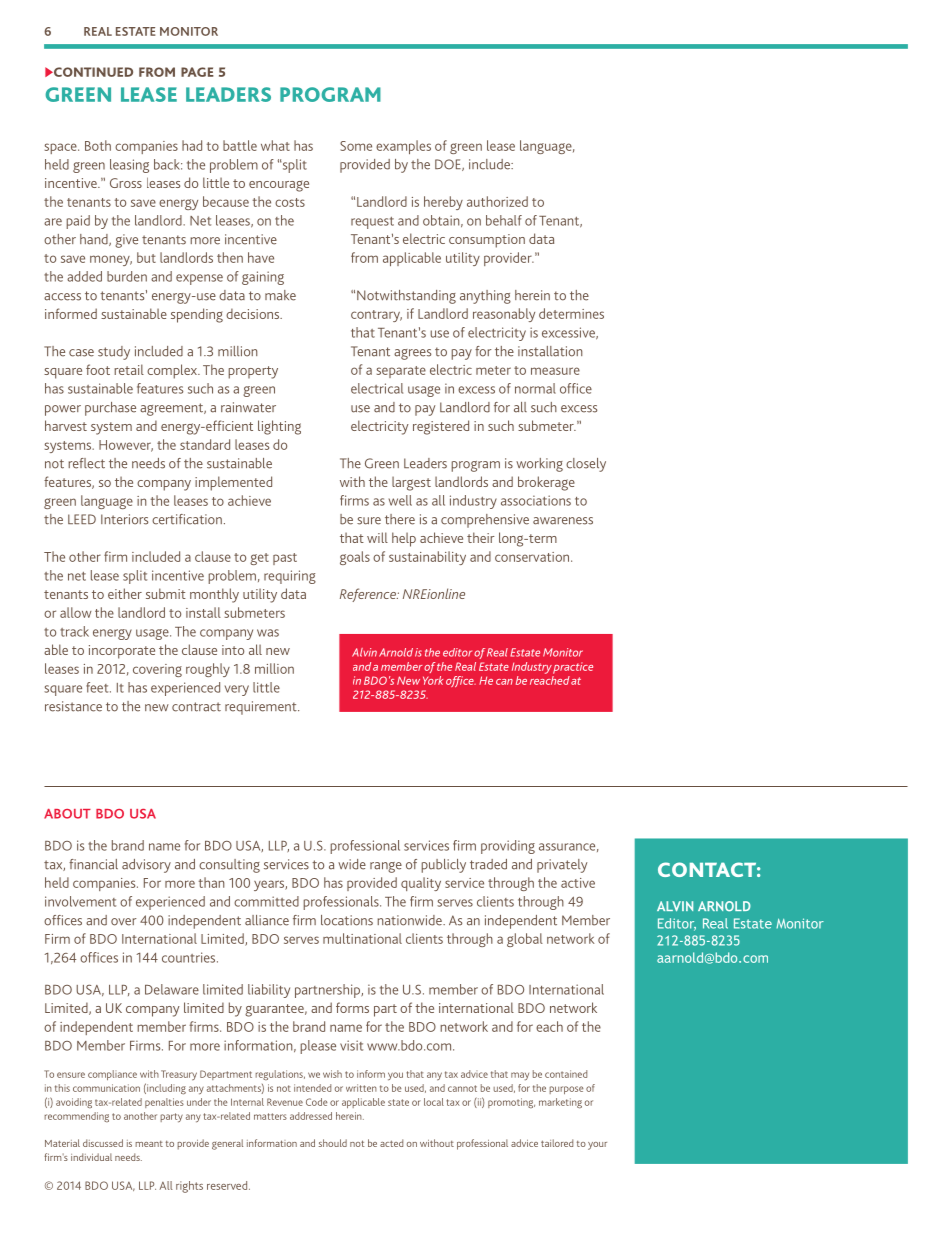 The width and height of the image is (952, 1233). I want to click on practice, so click(573, 668).
